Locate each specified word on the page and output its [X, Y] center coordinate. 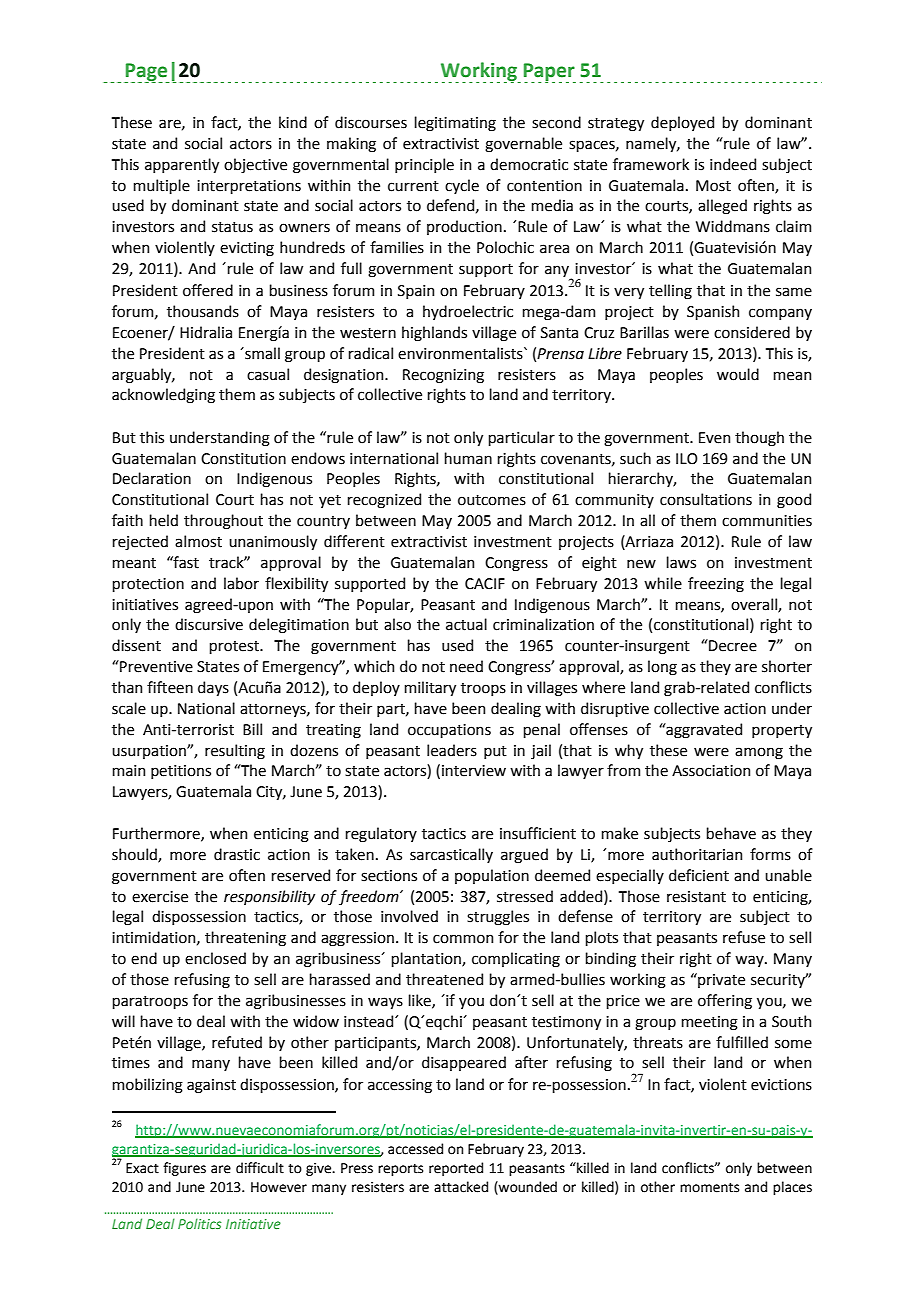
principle [424, 165]
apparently [182, 165]
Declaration [152, 478]
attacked [461, 1187]
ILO [687, 459]
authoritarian [697, 854]
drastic [237, 854]
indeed [733, 164]
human [468, 458]
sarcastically [451, 855]
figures [184, 1169]
